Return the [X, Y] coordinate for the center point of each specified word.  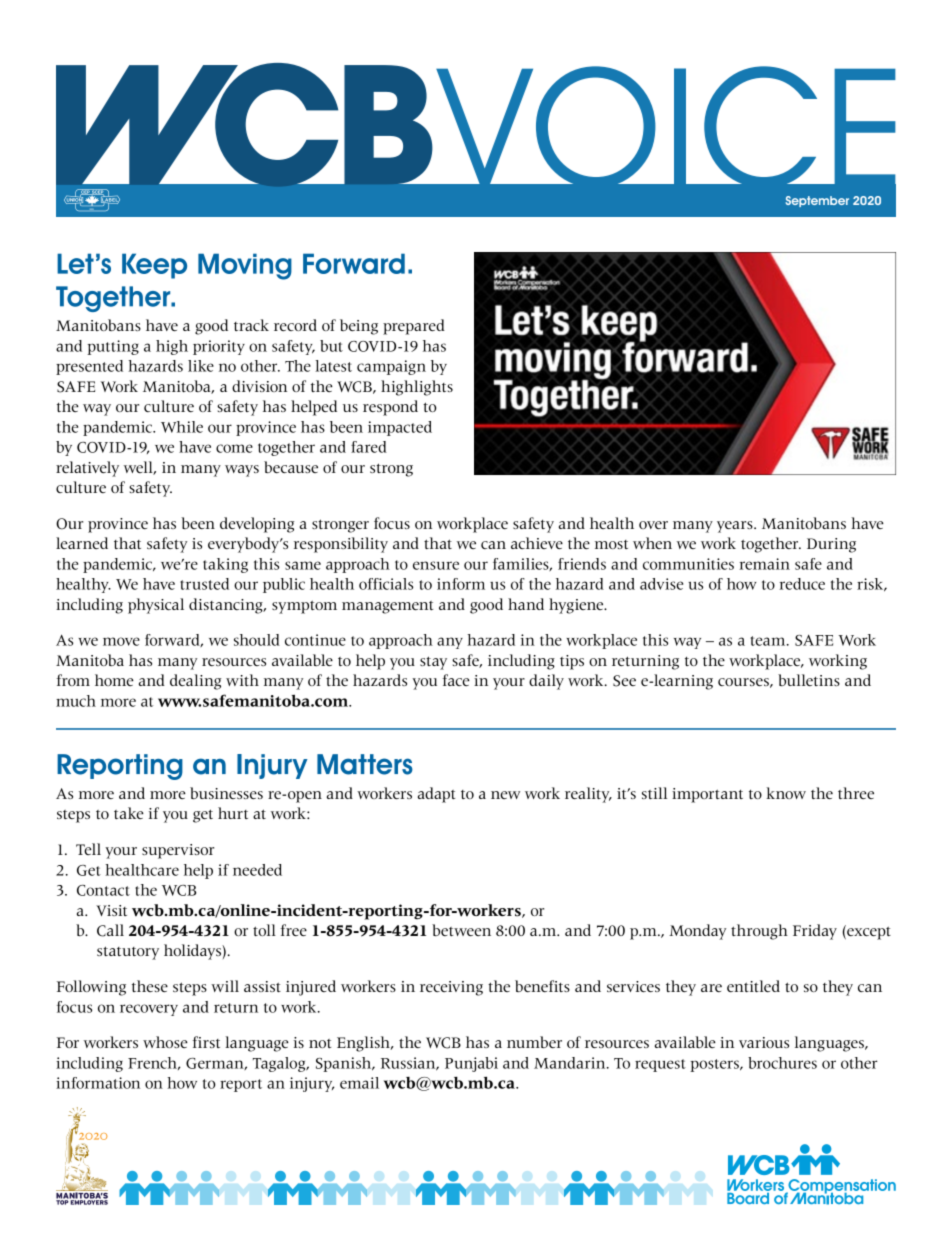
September [817, 201]
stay [433, 663]
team [769, 641]
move [121, 641]
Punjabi [471, 1064]
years [736, 527]
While [182, 427]
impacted [400, 428]
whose [165, 1042]
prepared [414, 327]
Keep [154, 266]
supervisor [178, 851]
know [786, 793]
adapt [436, 795]
